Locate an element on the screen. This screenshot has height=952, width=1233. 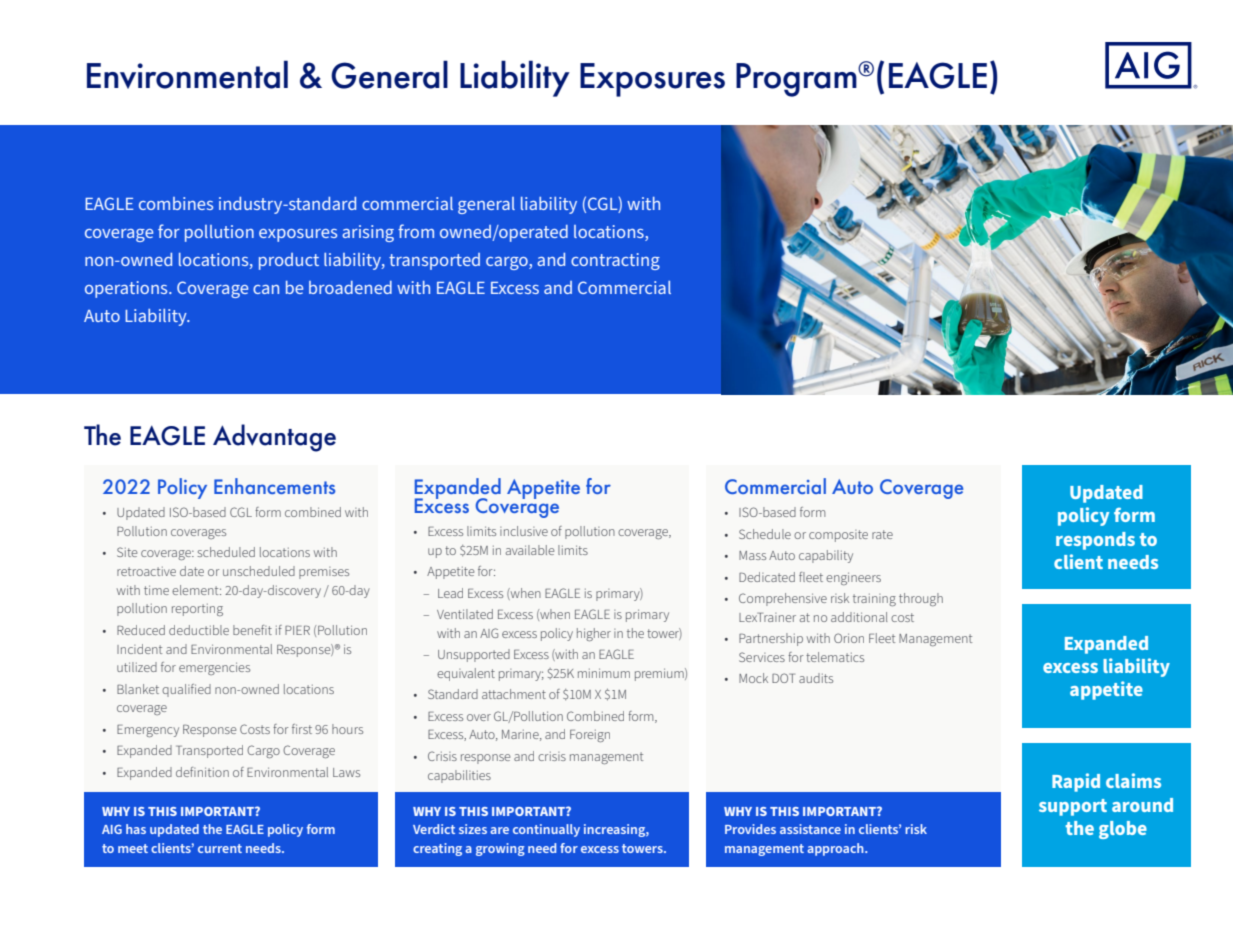
broadened is located at coordinates (350, 287).
